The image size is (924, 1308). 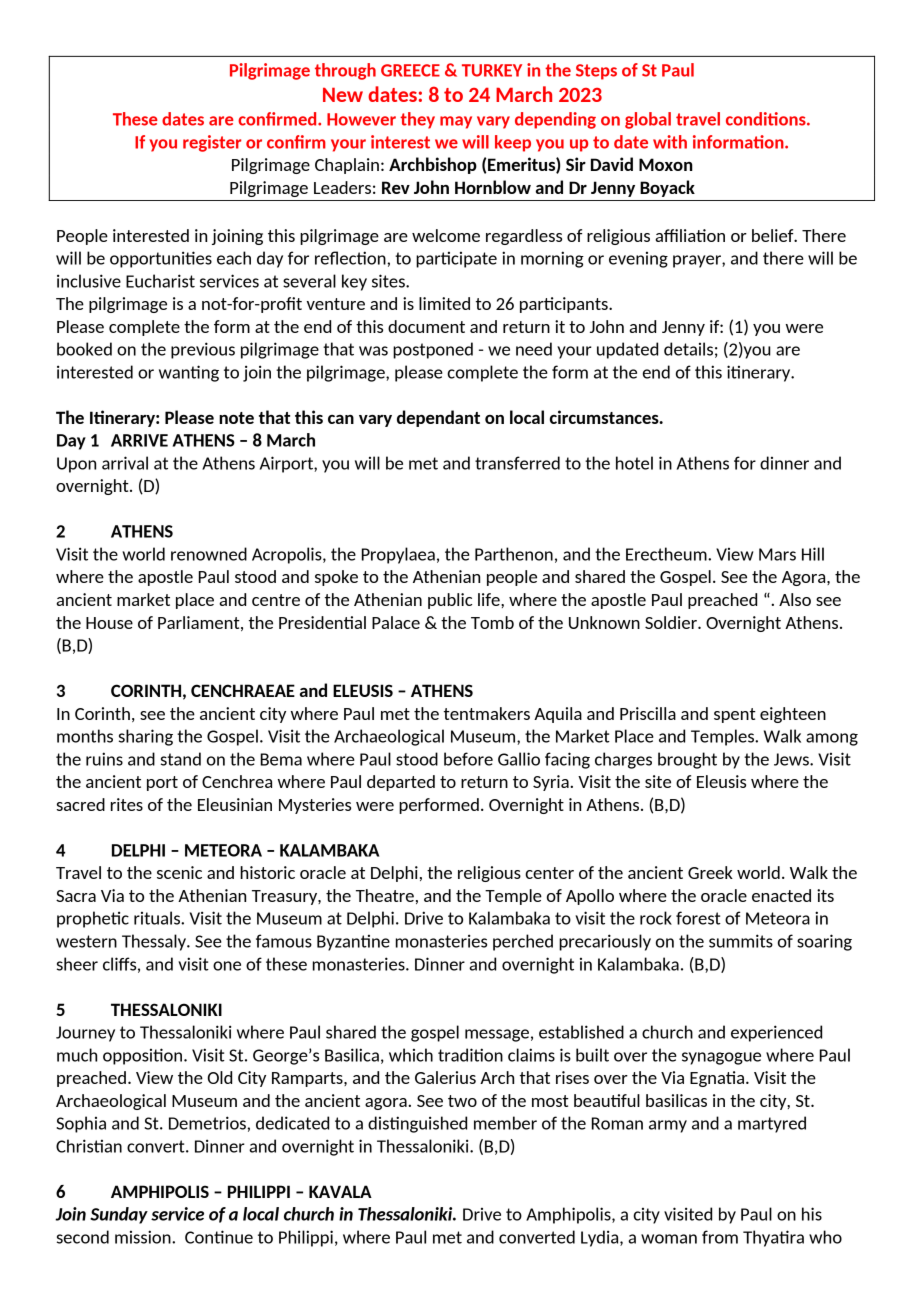 What do you see at coordinates (456, 122) in the image?
I see `may` at bounding box center [456, 122].
